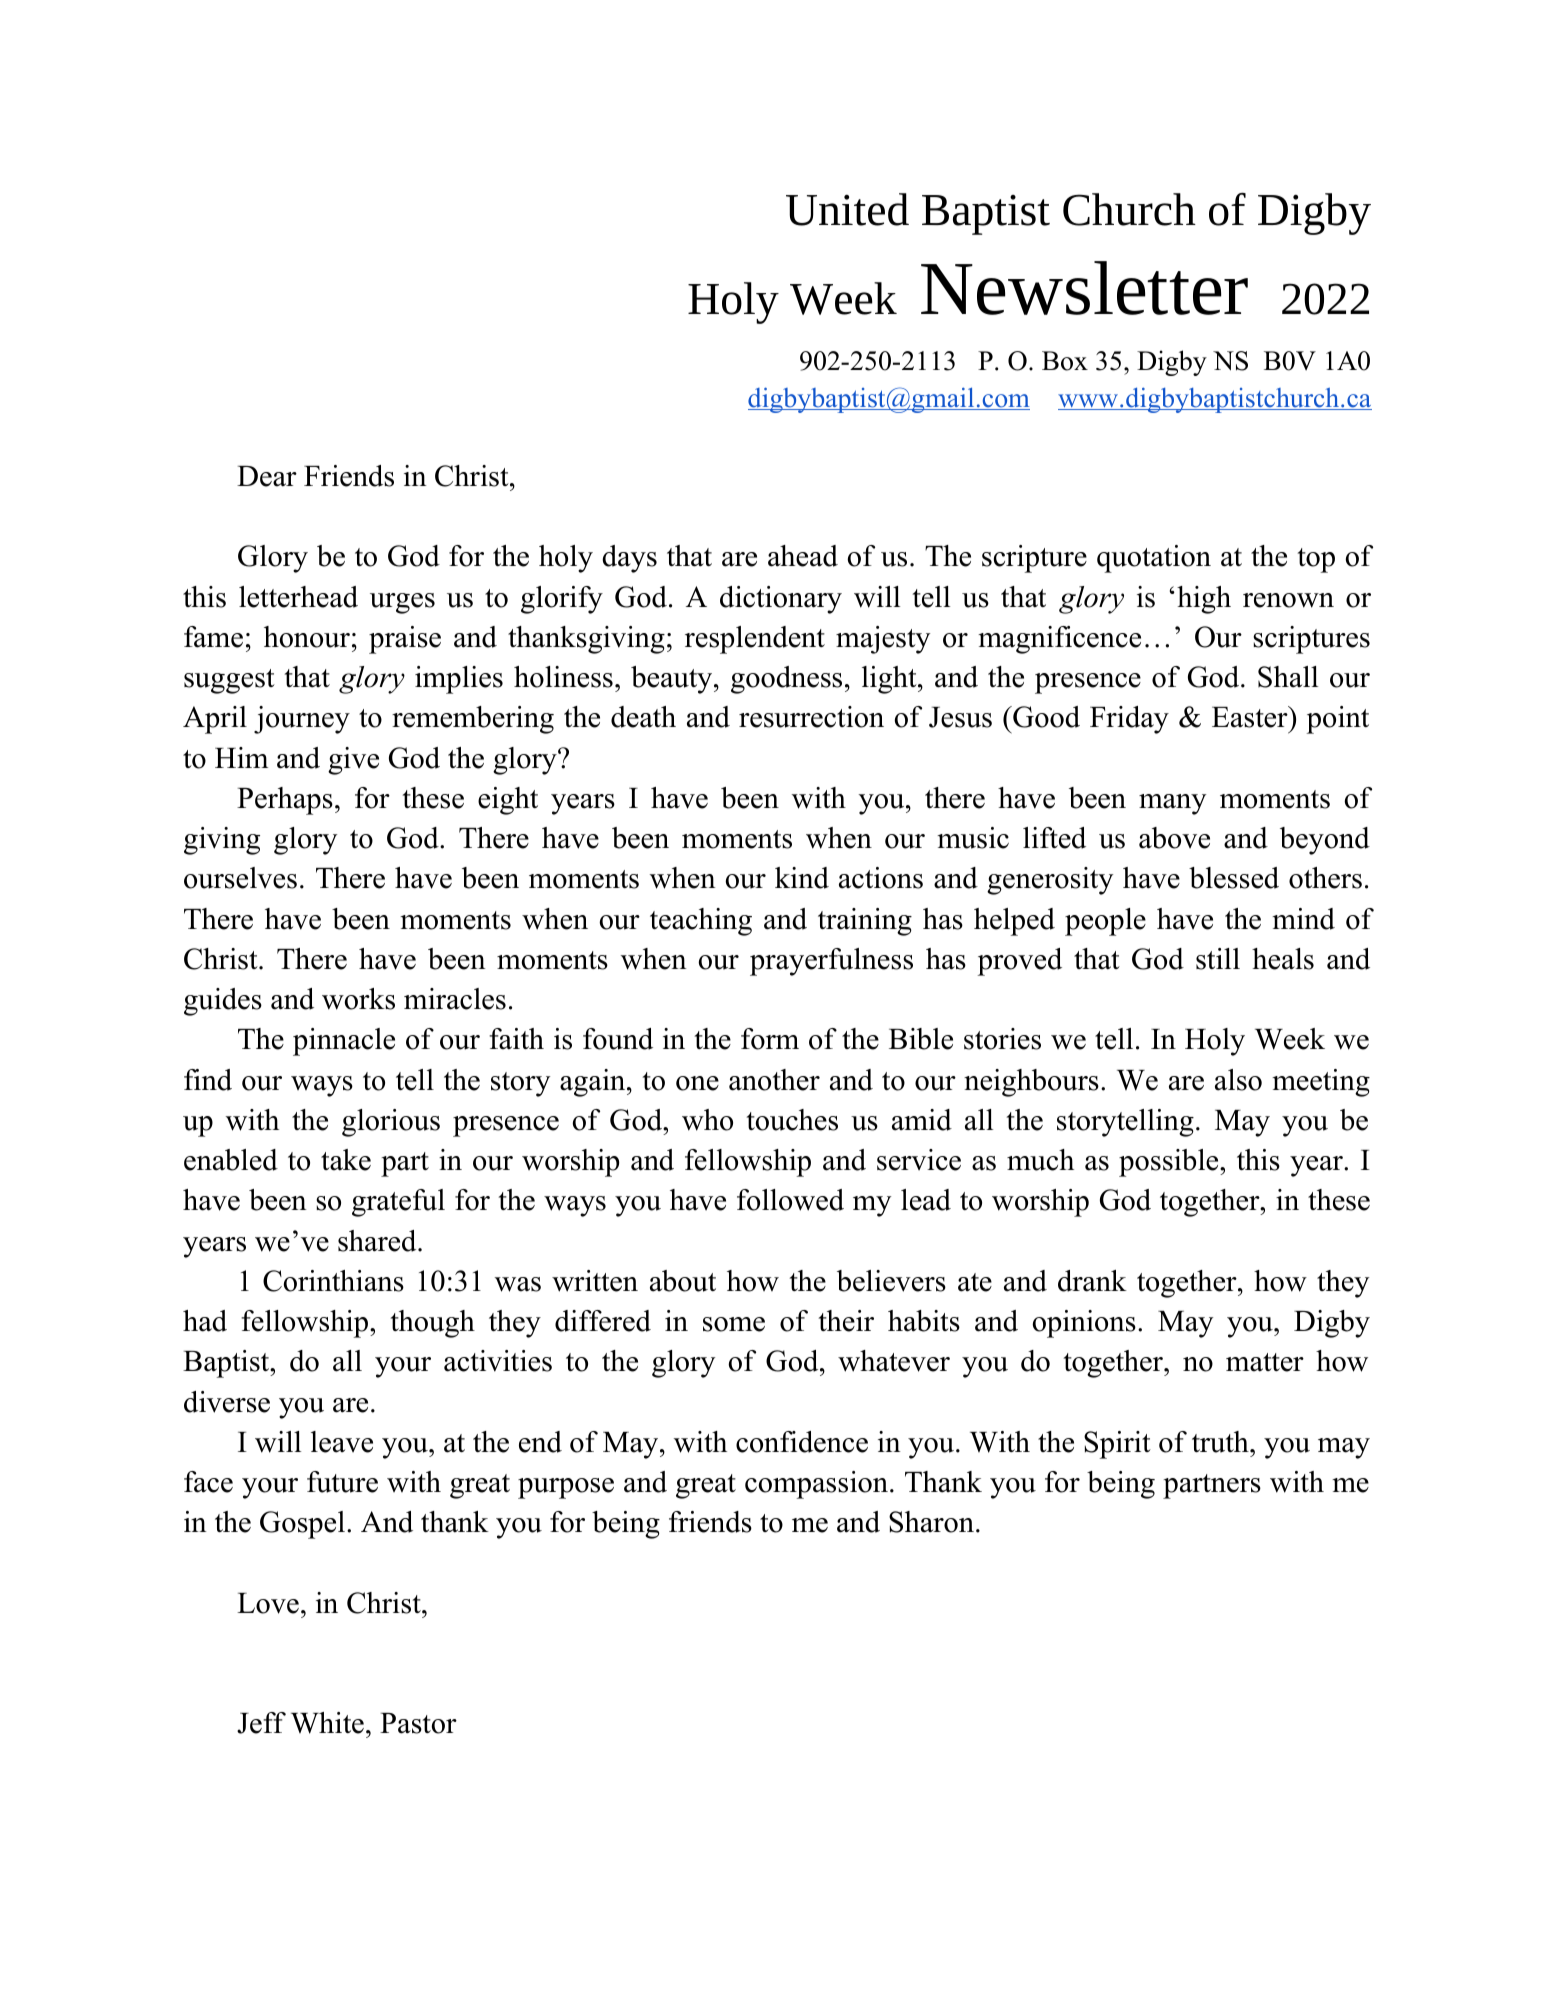 This screenshot has width=1554, height=2011. What do you see at coordinates (302, 720) in the screenshot?
I see `journey` at bounding box center [302, 720].
